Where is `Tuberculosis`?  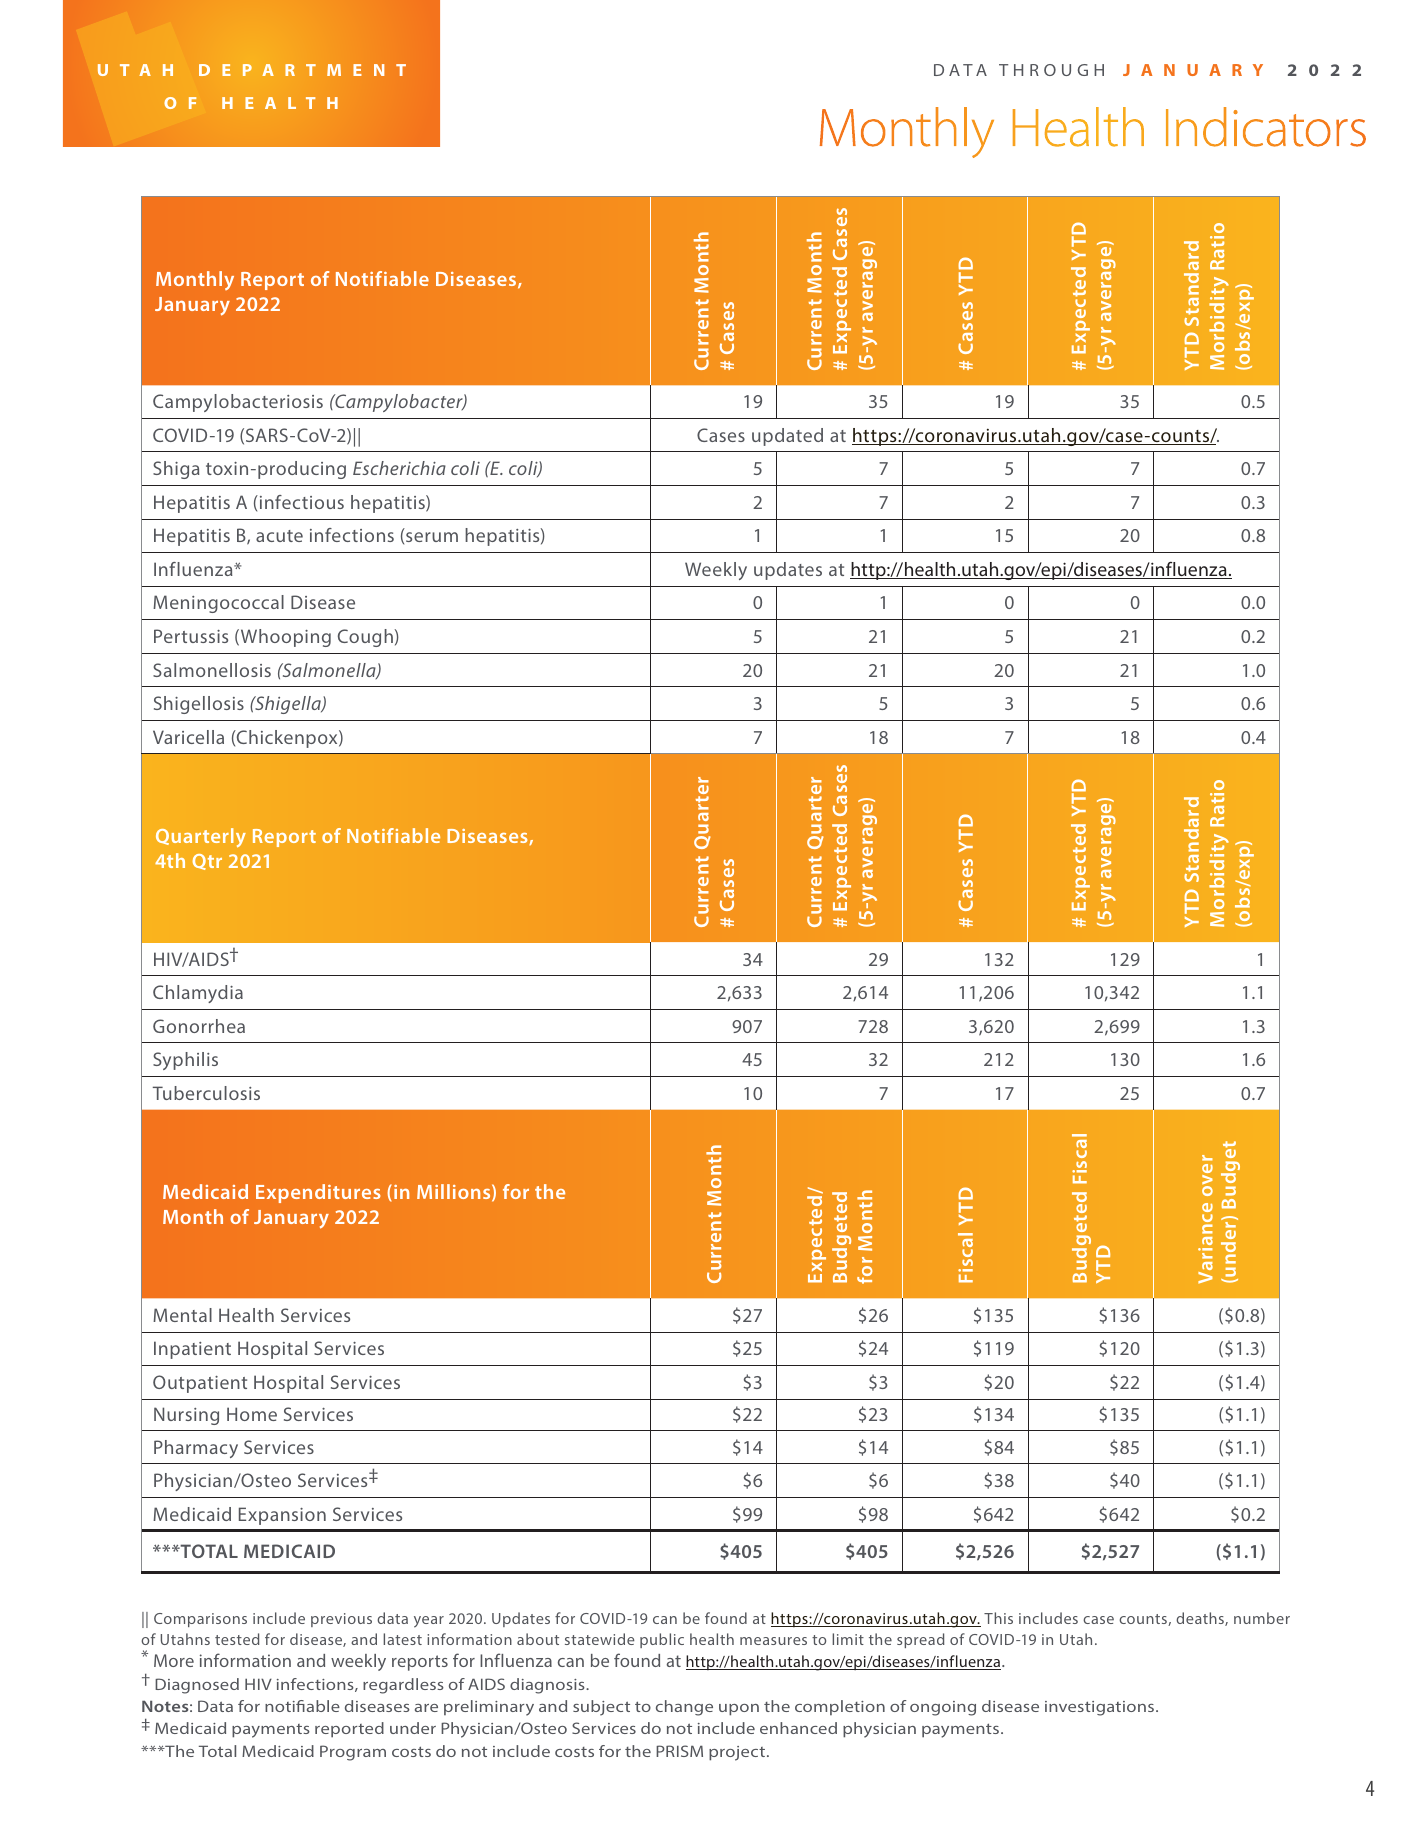
Tuberculosis is located at coordinates (206, 1093).
